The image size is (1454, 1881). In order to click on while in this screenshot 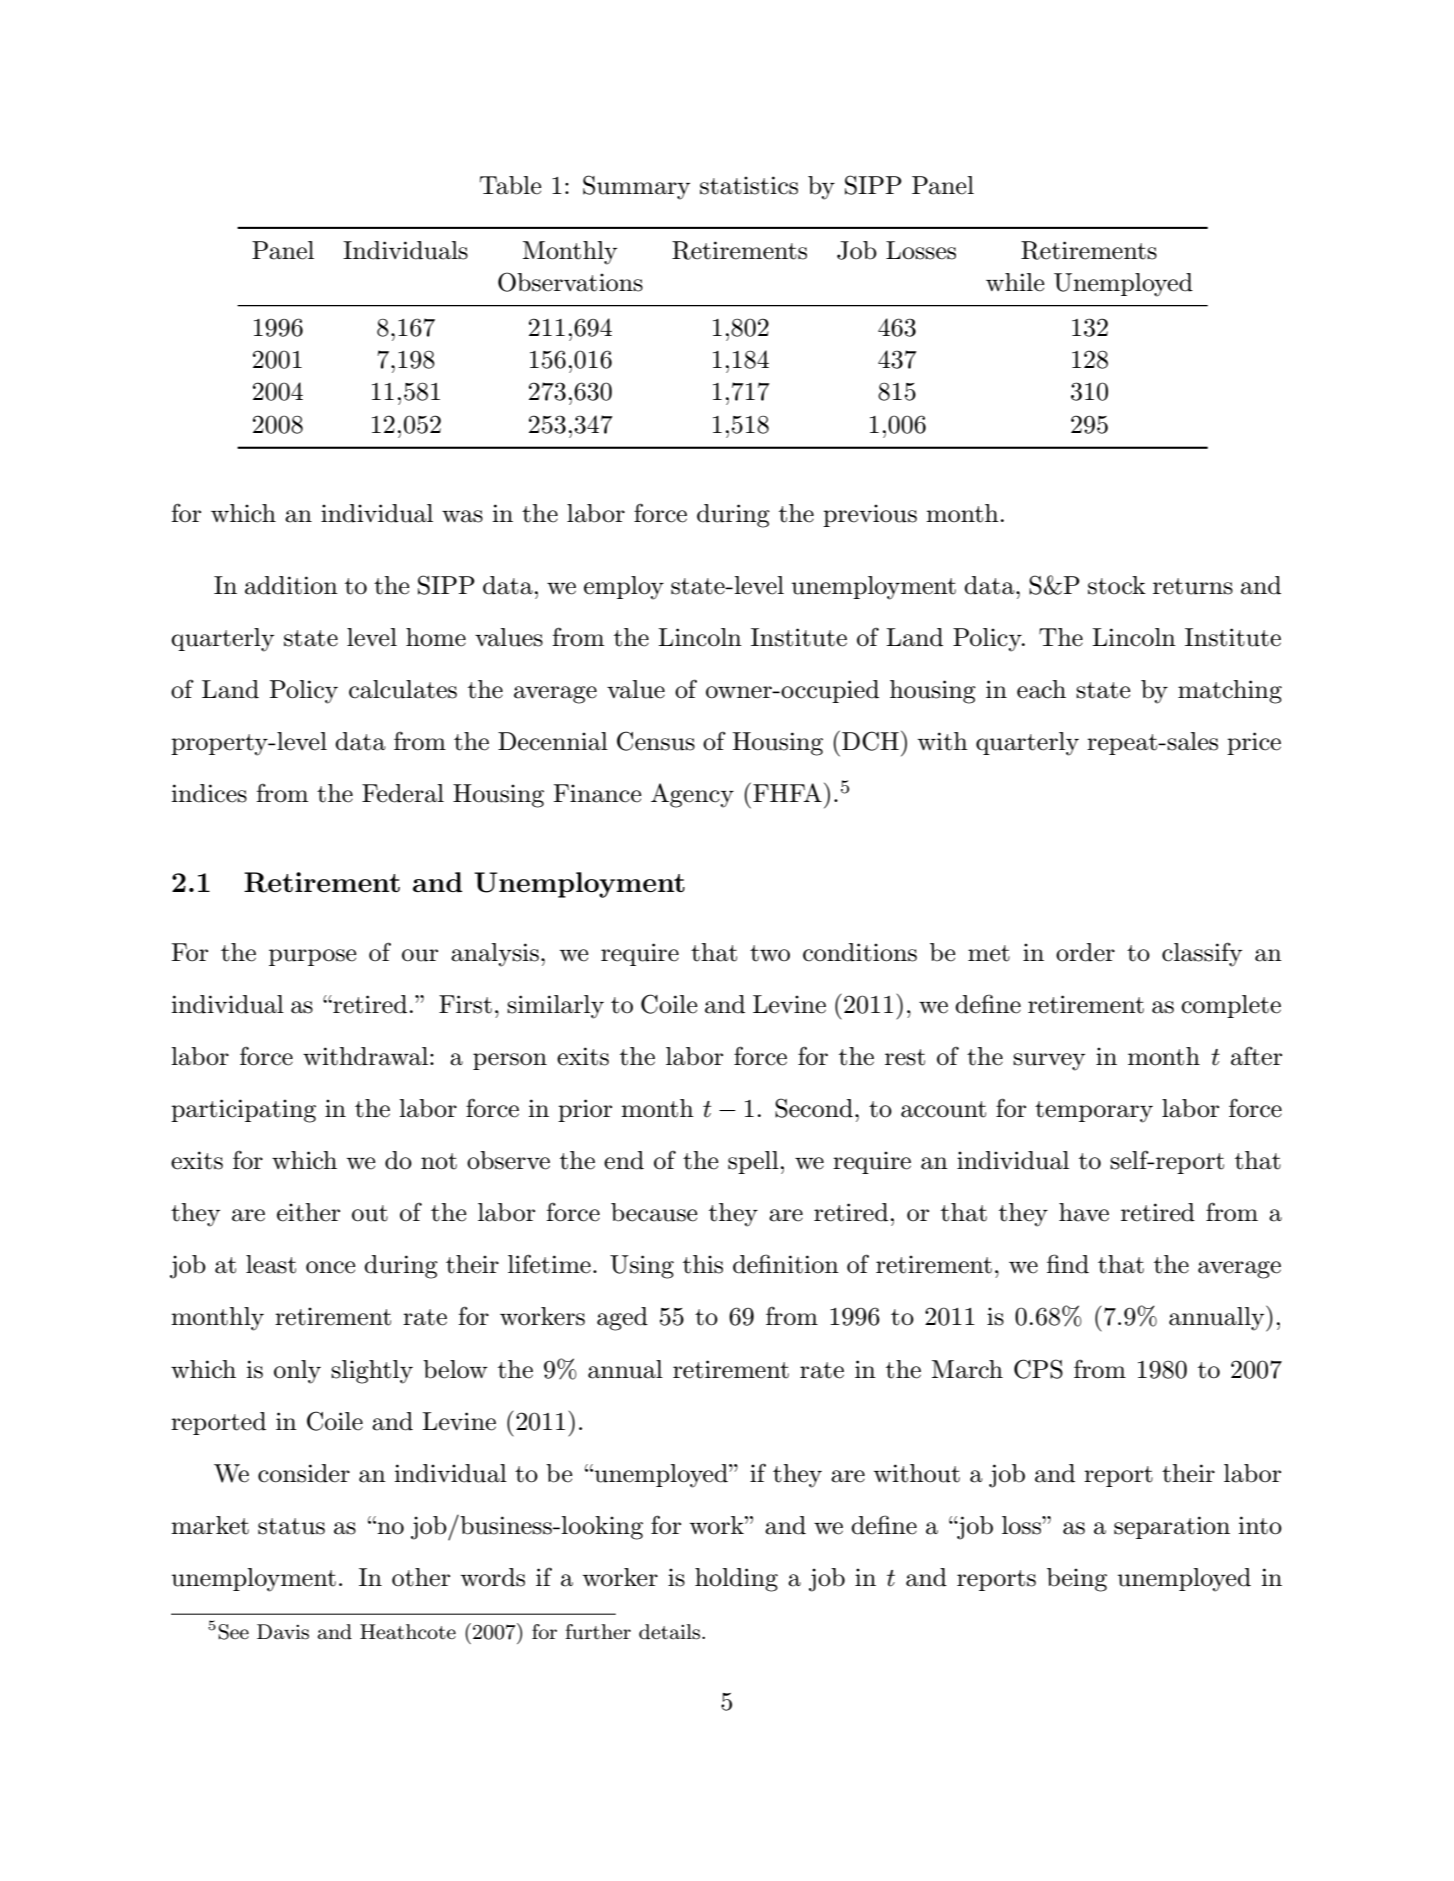, I will do `click(1015, 282)`.
